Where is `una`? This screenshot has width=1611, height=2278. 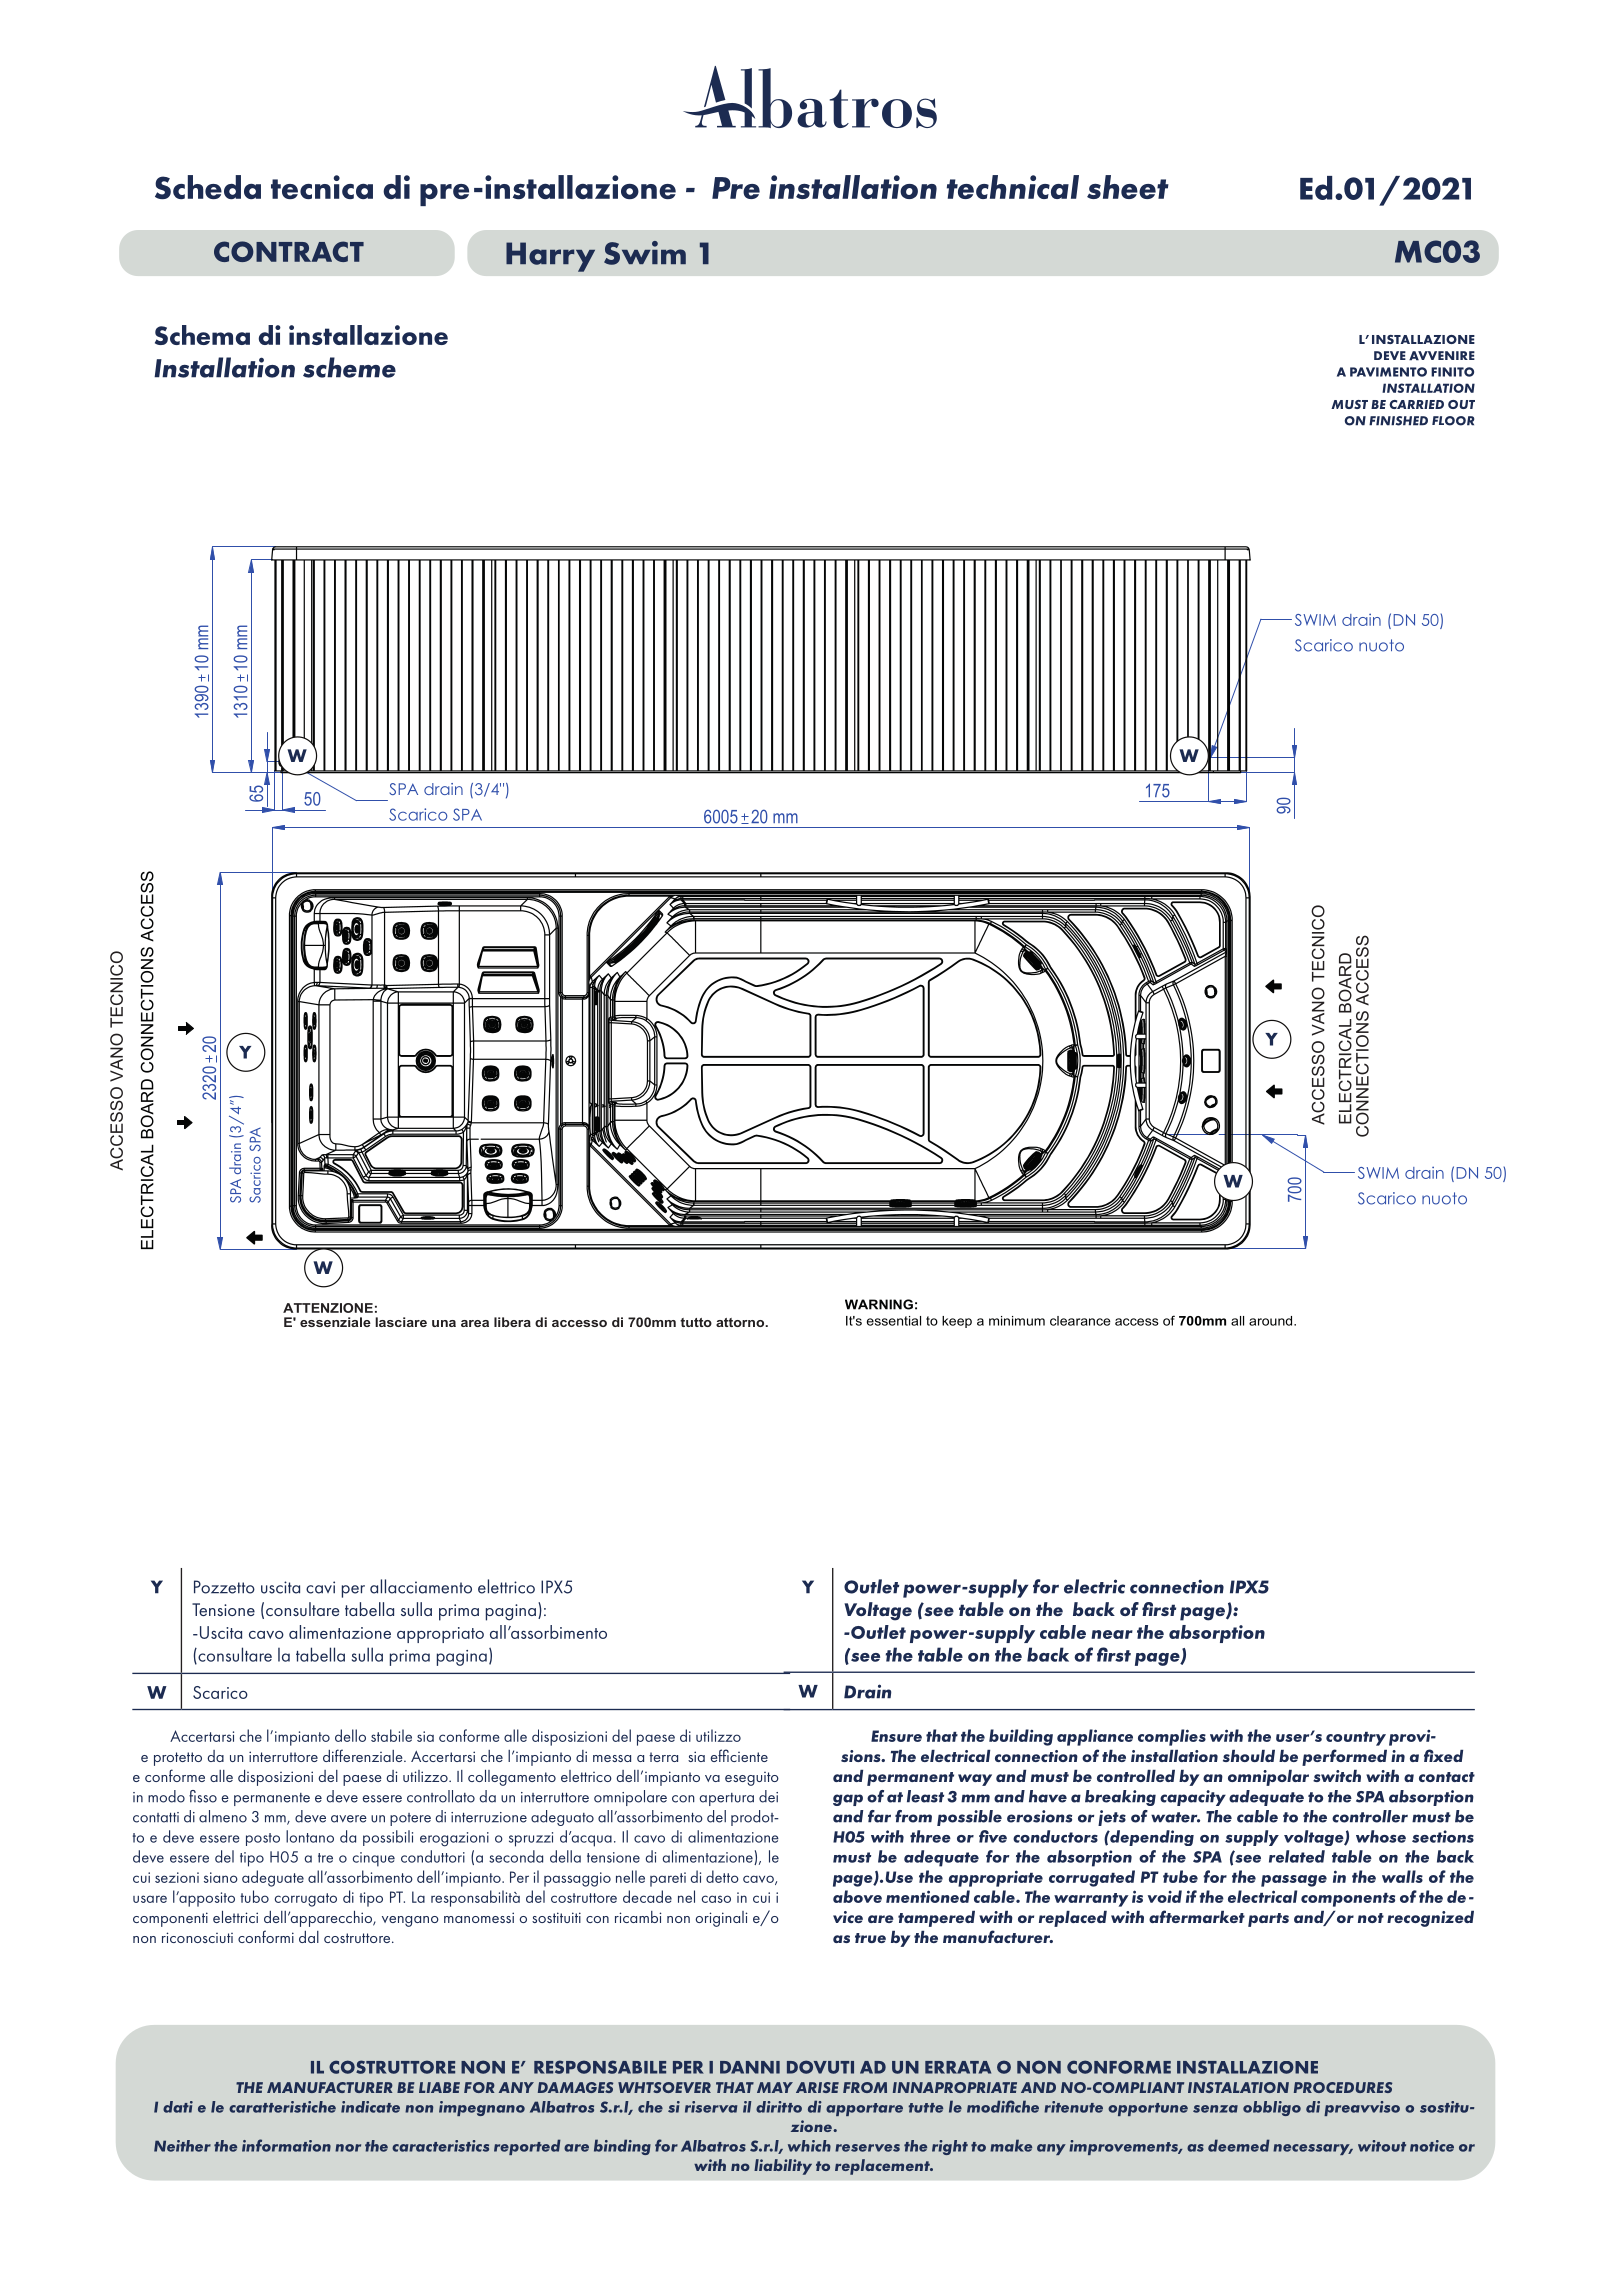 una is located at coordinates (444, 1323).
